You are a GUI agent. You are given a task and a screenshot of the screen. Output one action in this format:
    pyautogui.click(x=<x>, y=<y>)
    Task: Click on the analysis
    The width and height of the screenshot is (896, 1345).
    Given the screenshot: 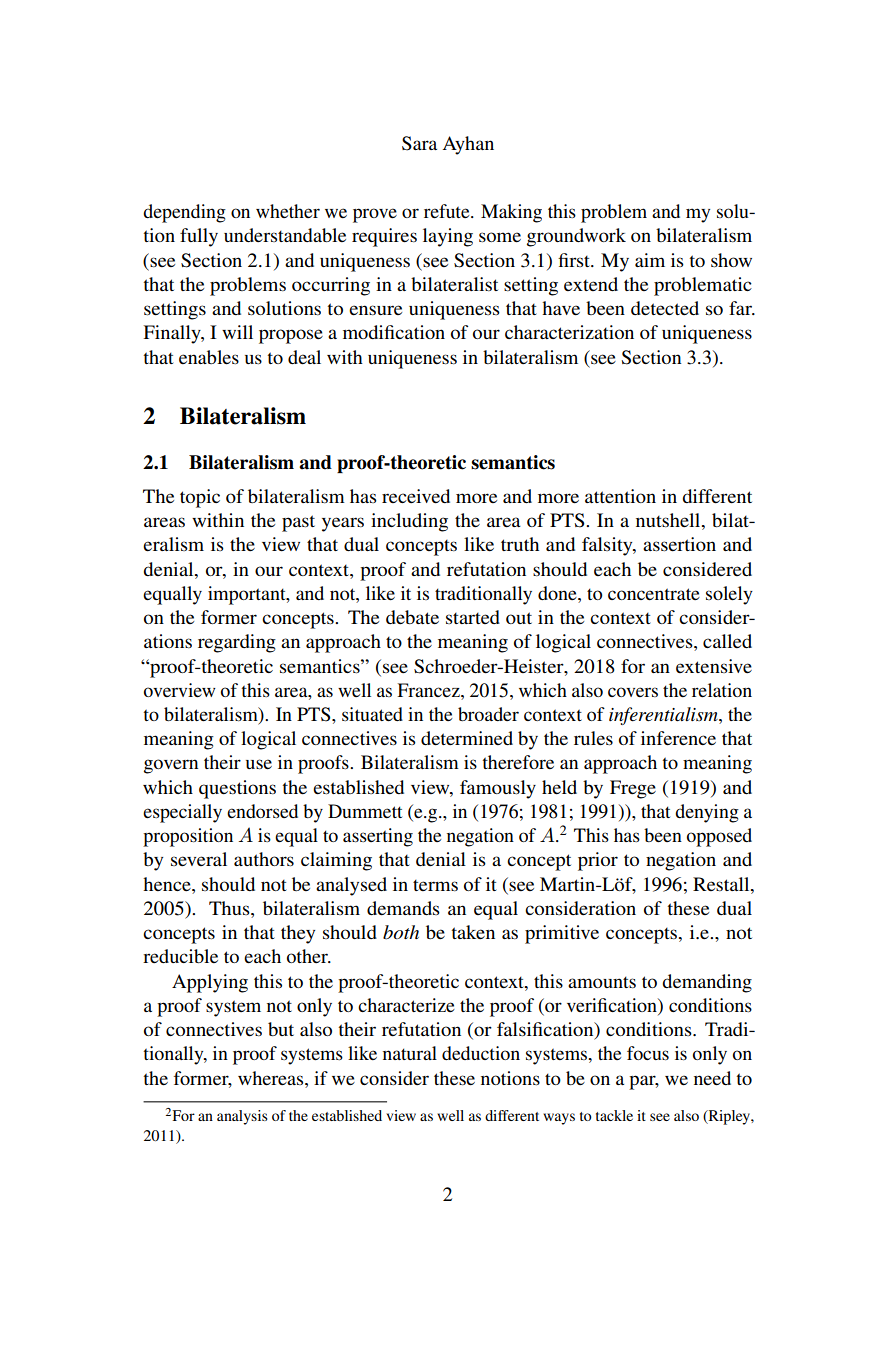 What is the action you would take?
    pyautogui.click(x=242, y=1117)
